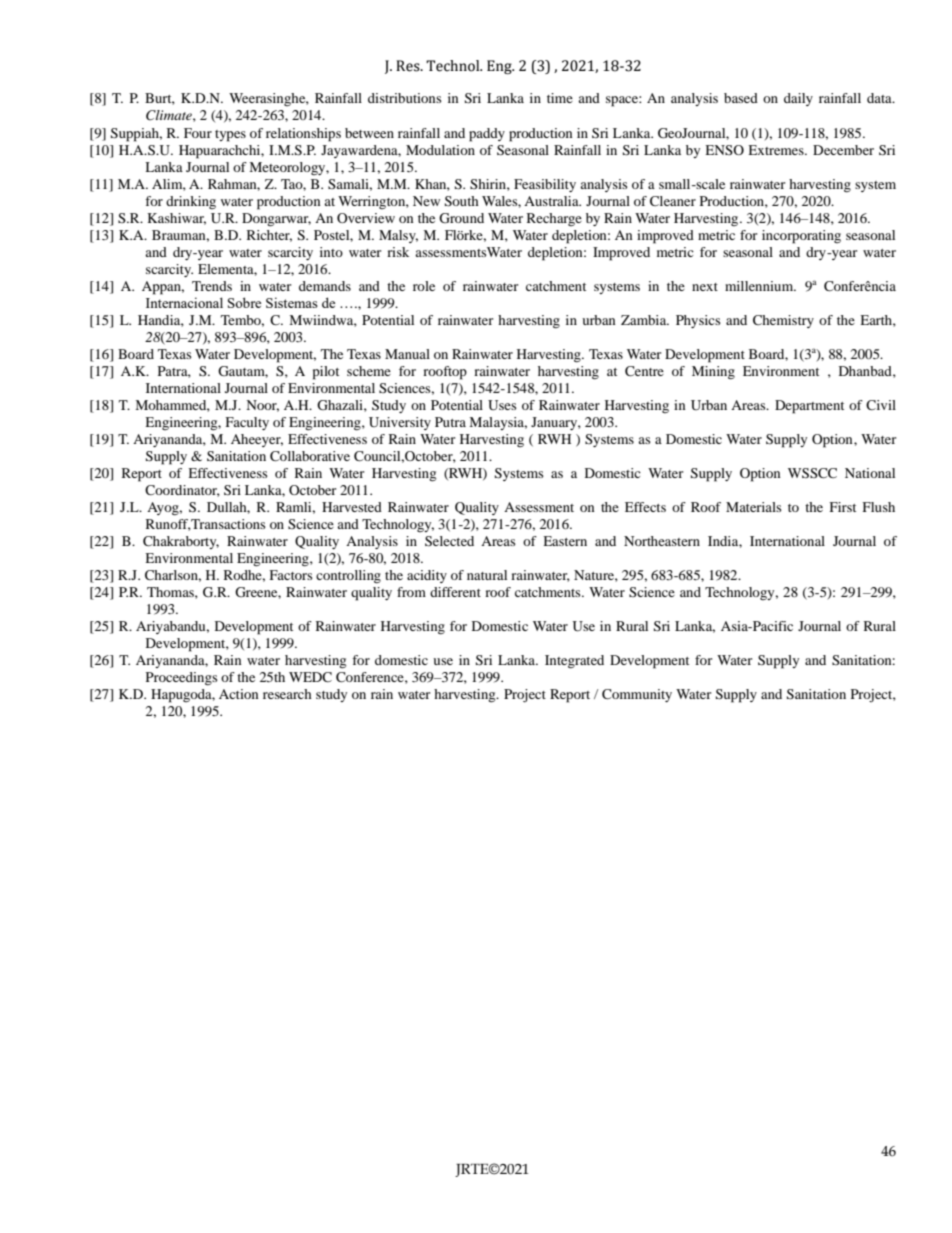 The height and width of the screenshot is (1233, 952). Describe the element at coordinates (287, 694) in the screenshot. I see `research` at that location.
